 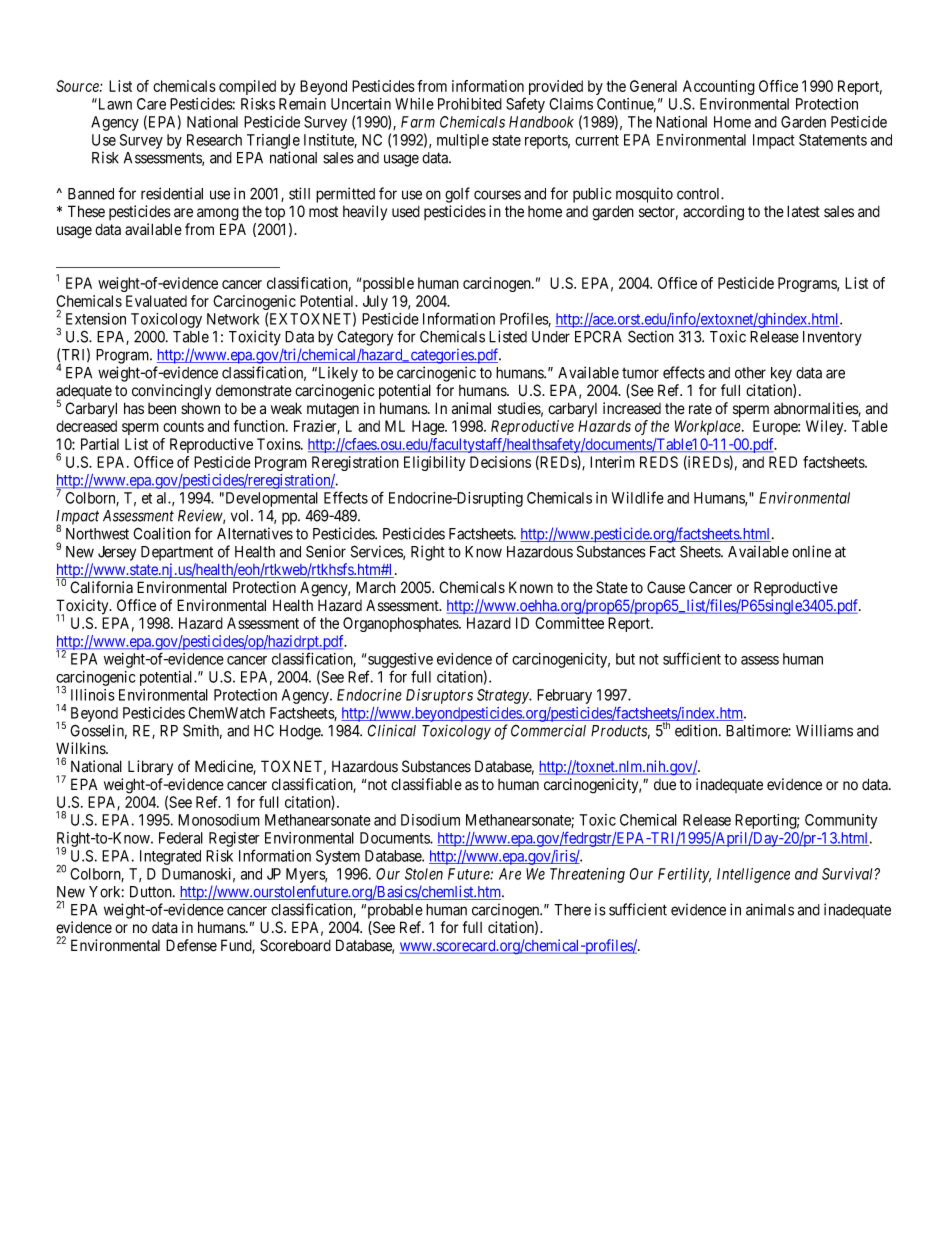 I want to click on Care, so click(x=151, y=104).
